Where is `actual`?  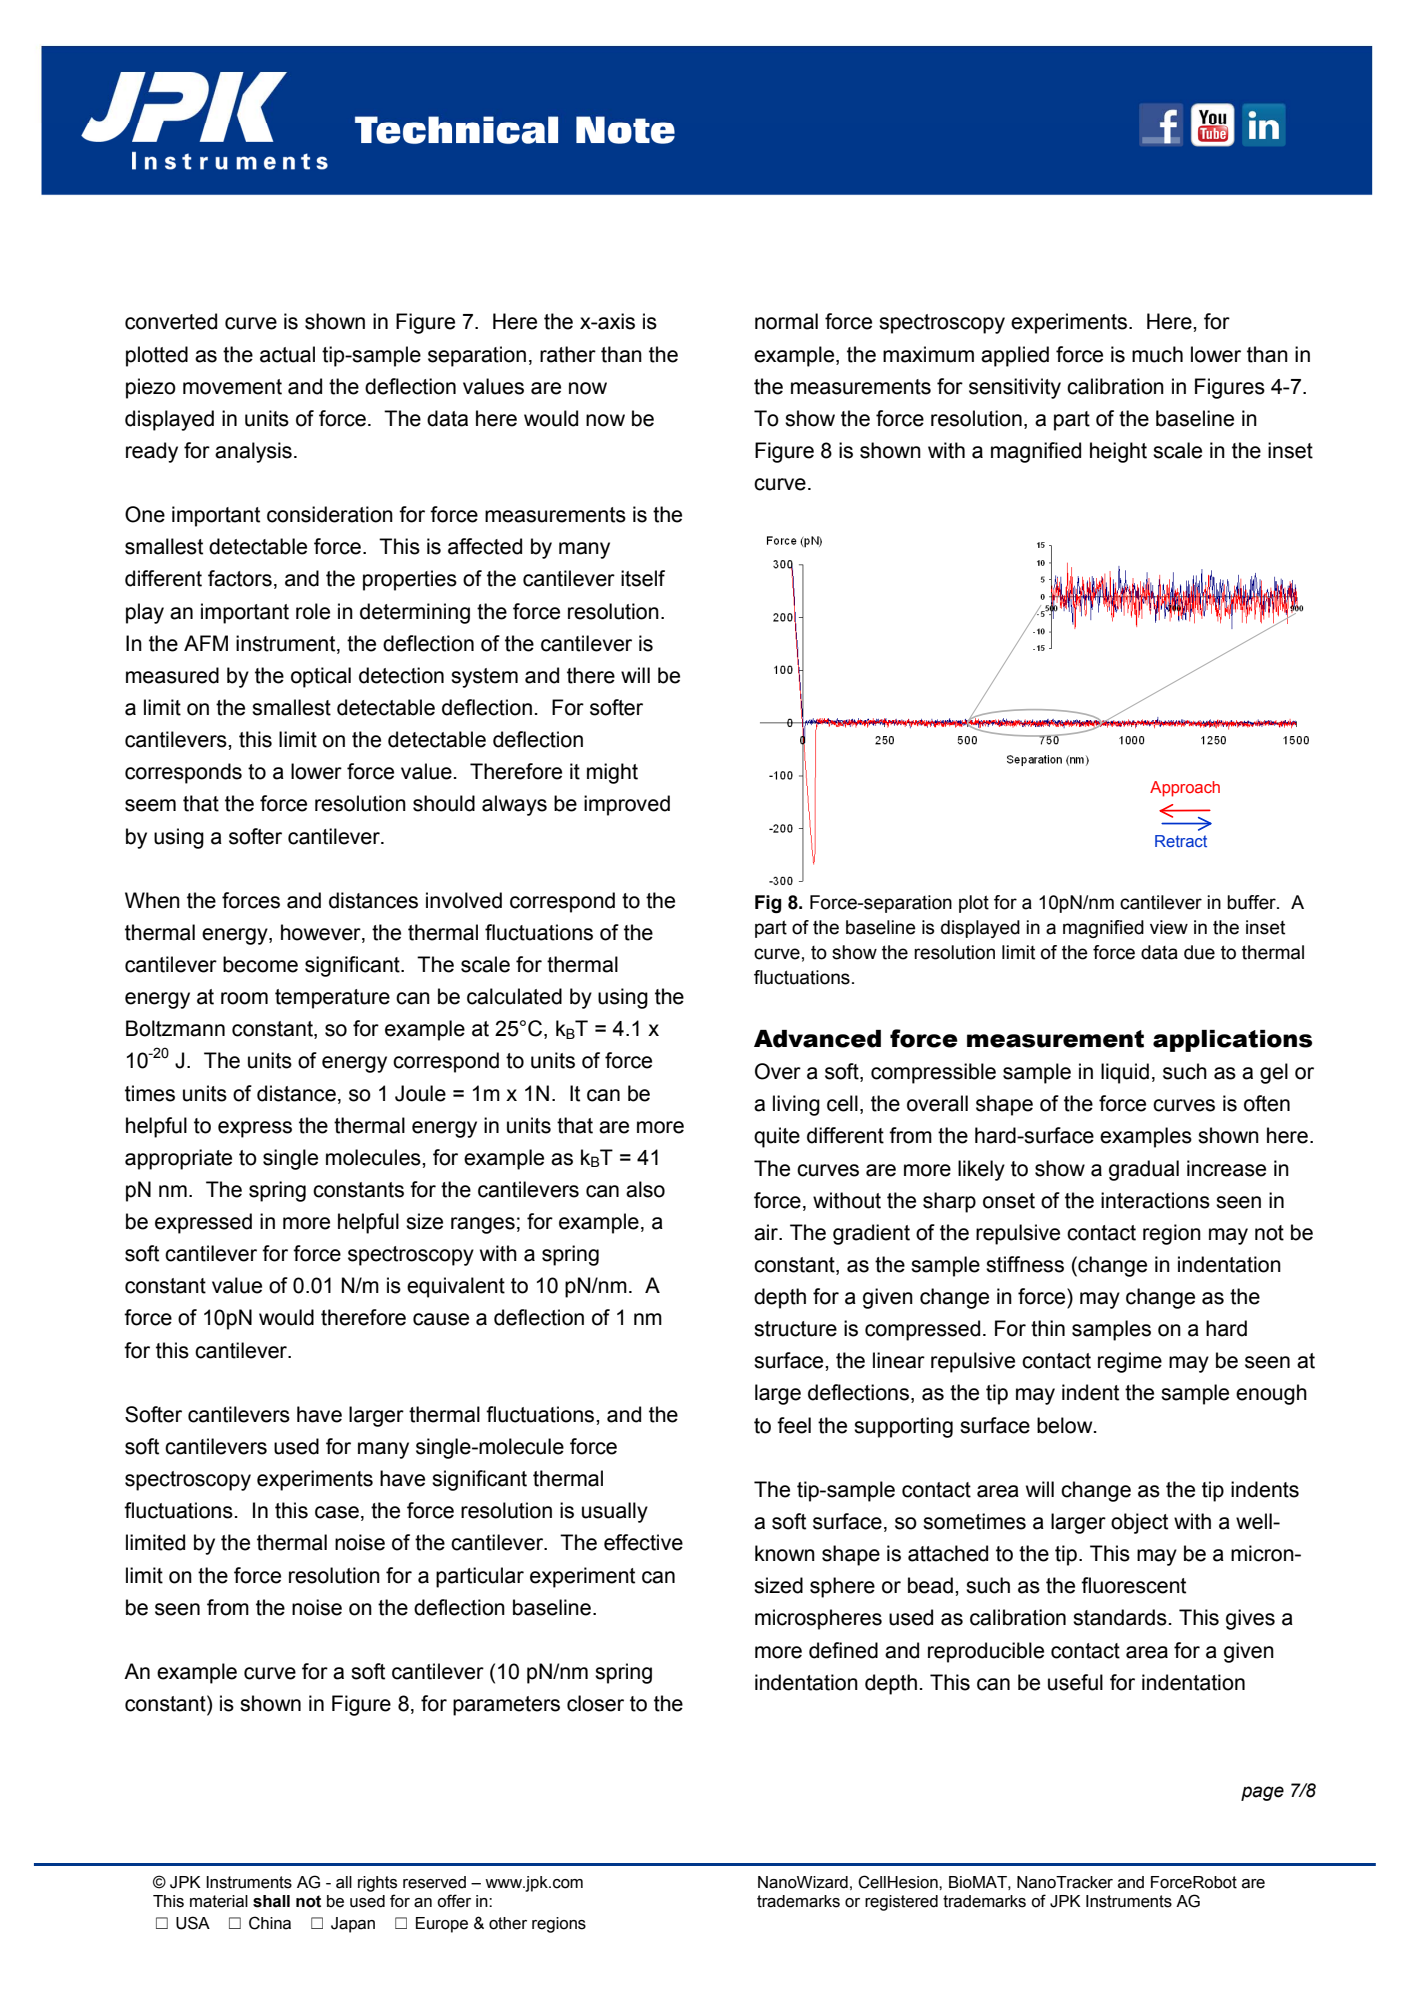 actual is located at coordinates (287, 354).
